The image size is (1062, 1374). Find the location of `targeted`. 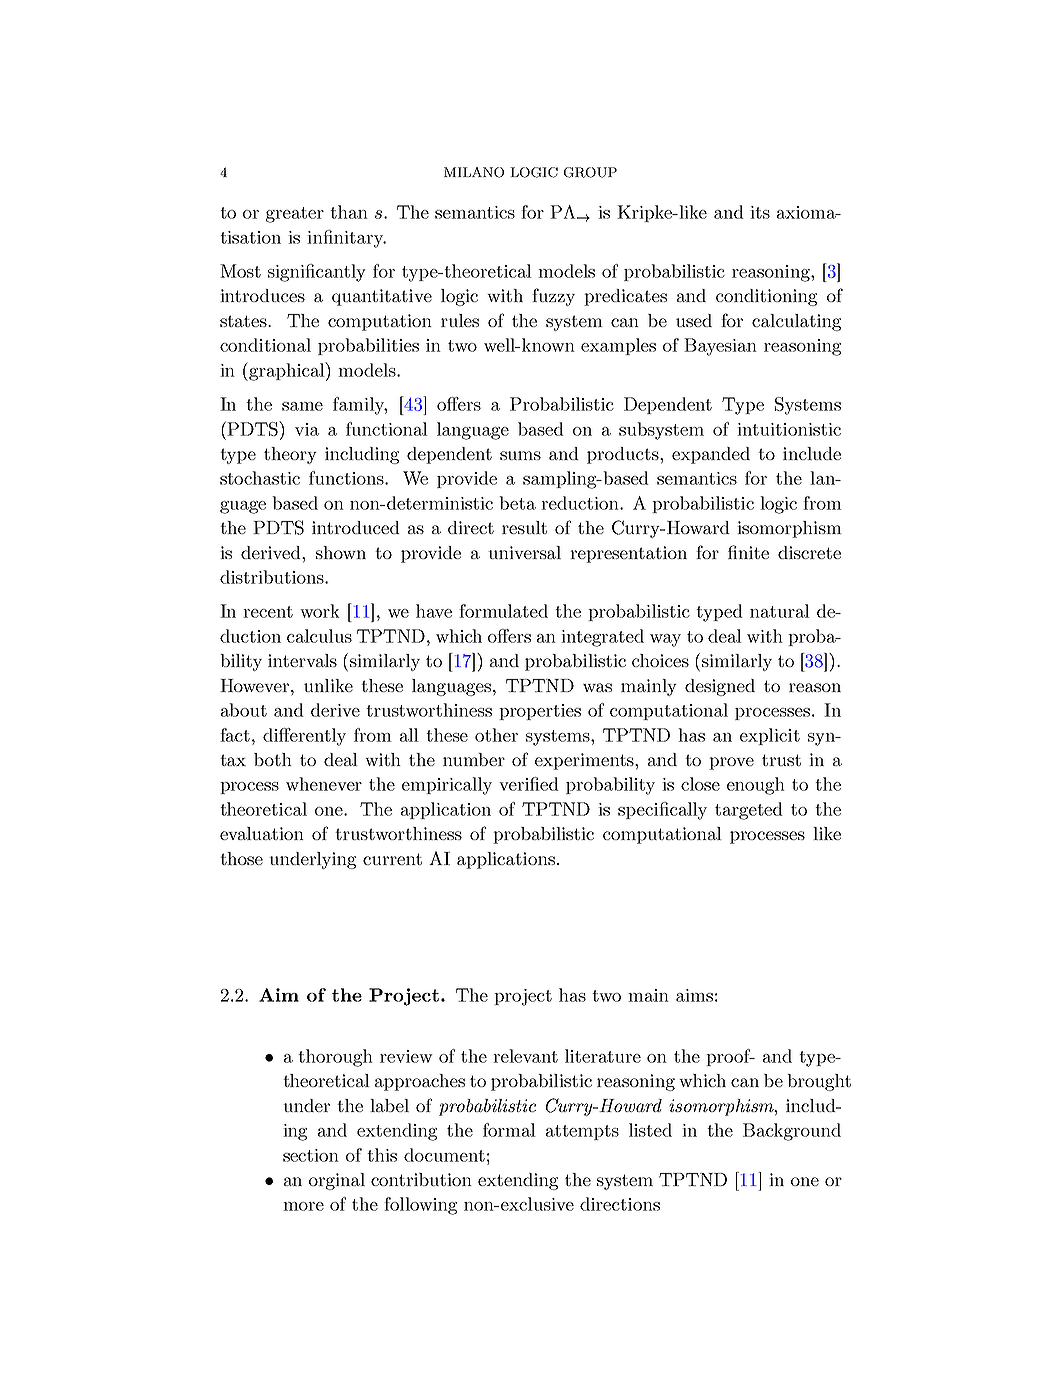

targeted is located at coordinates (749, 811).
